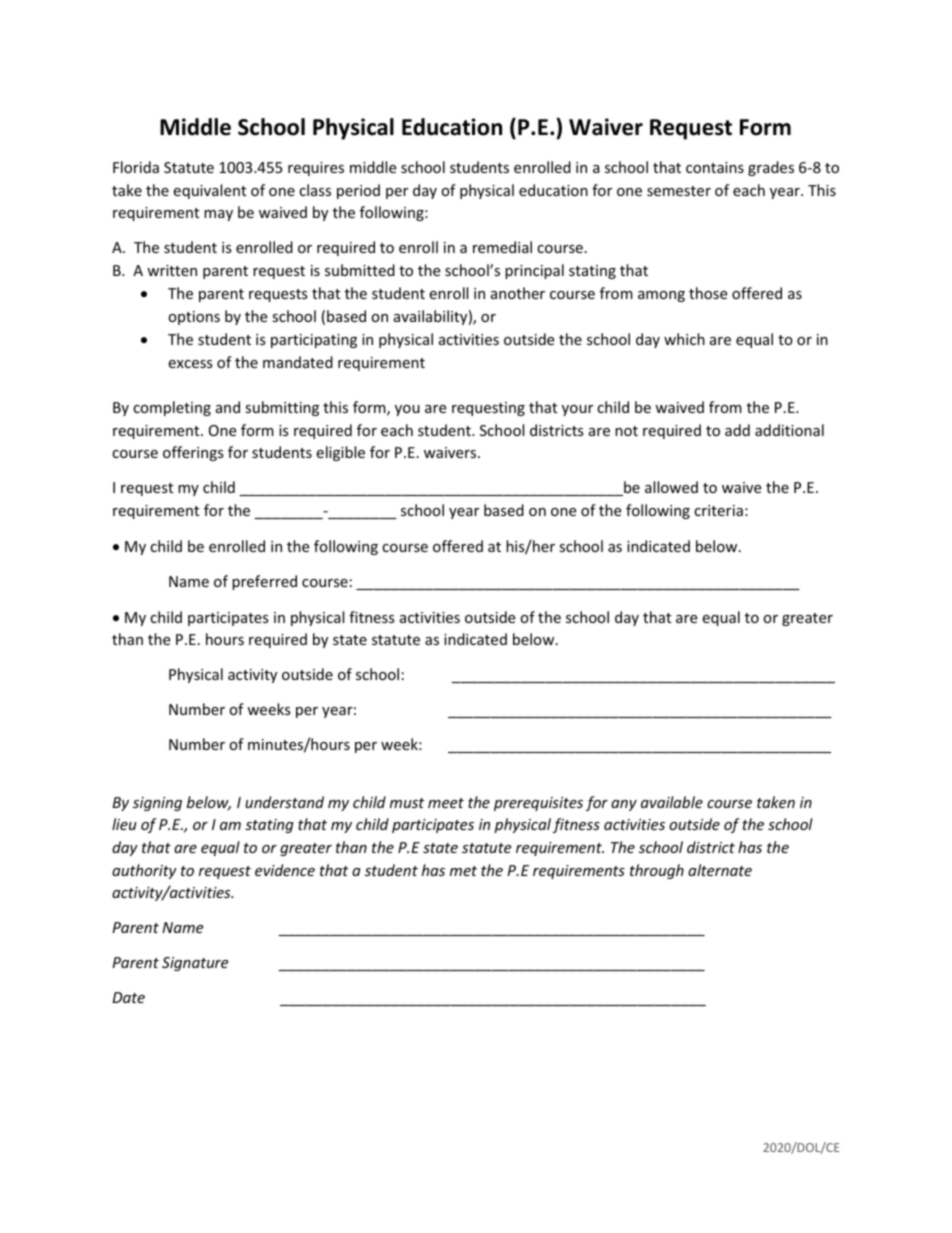 The image size is (952, 1233). Describe the element at coordinates (264, 582) in the page. I see `preferred` at that location.
